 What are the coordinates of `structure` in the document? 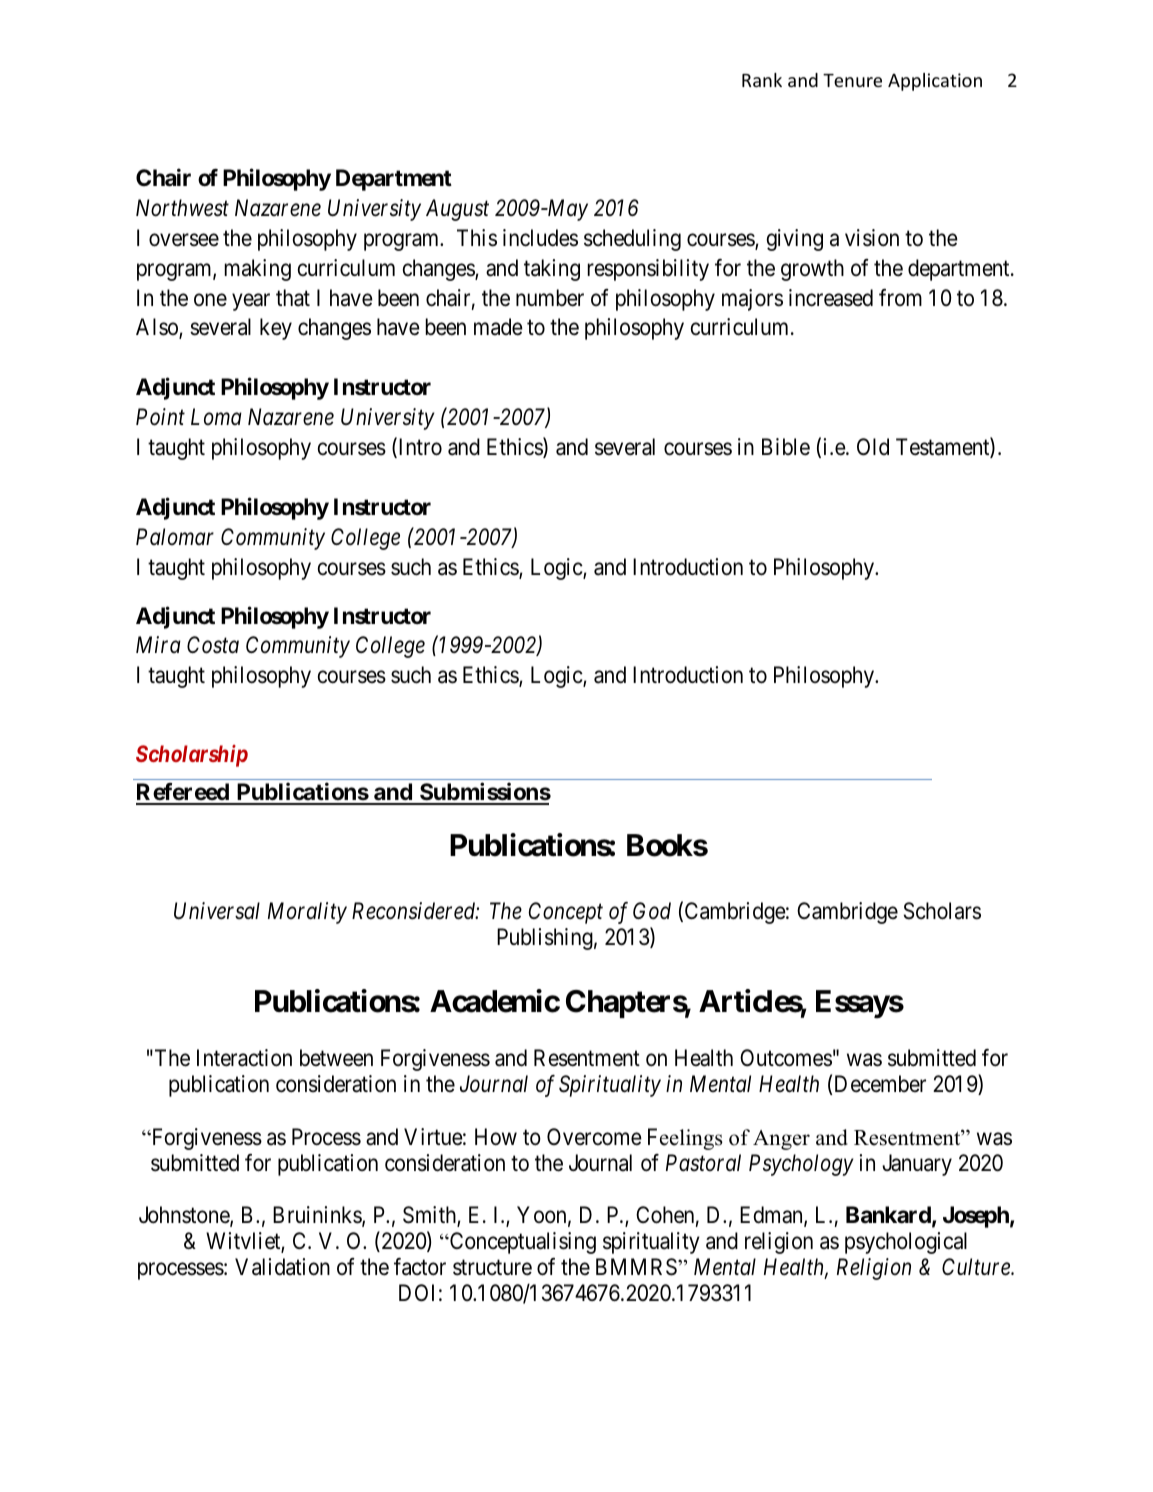 It's located at (492, 1268).
